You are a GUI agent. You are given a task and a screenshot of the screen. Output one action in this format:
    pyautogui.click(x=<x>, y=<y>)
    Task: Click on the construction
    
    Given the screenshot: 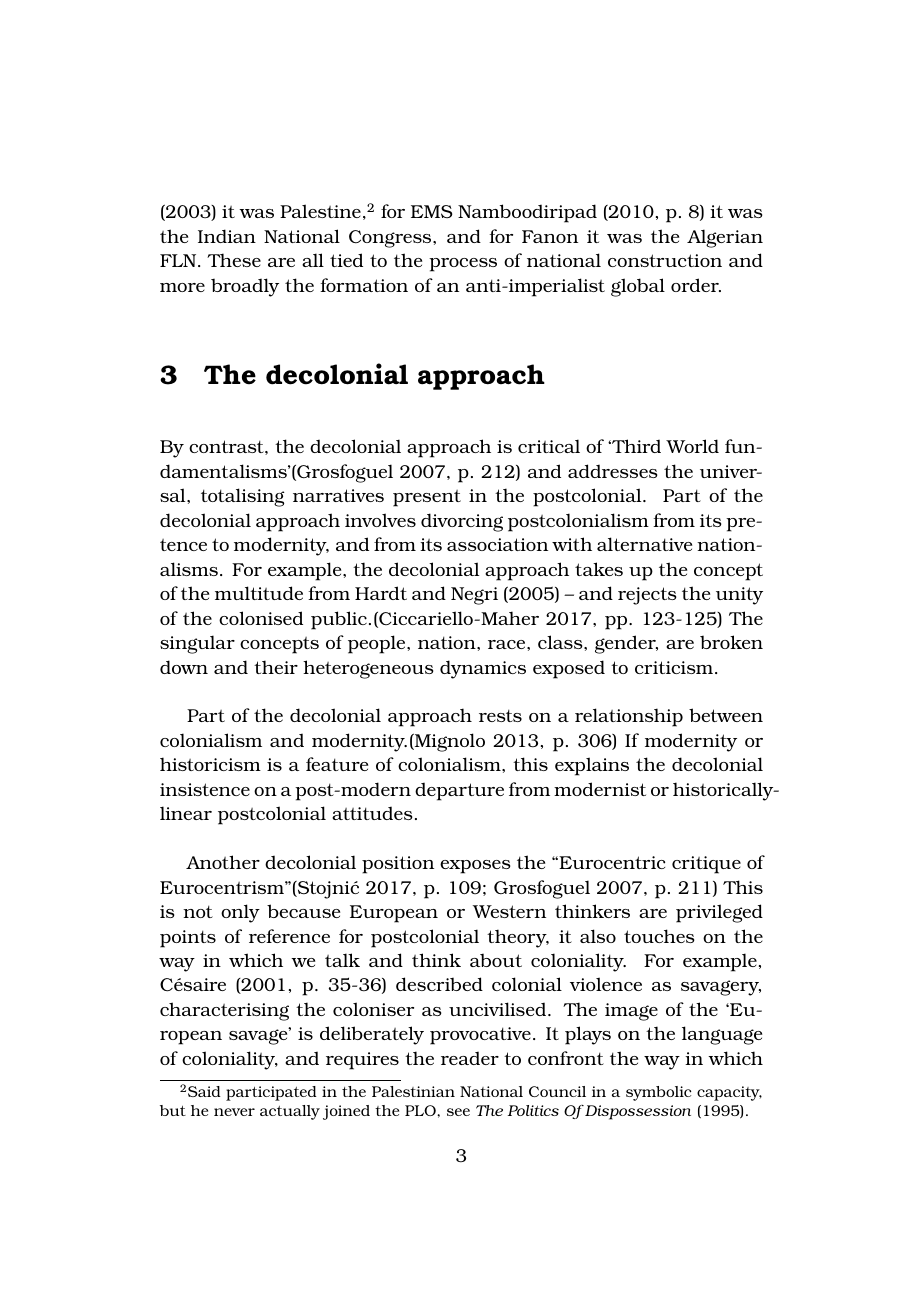 What is the action you would take?
    pyautogui.click(x=665, y=260)
